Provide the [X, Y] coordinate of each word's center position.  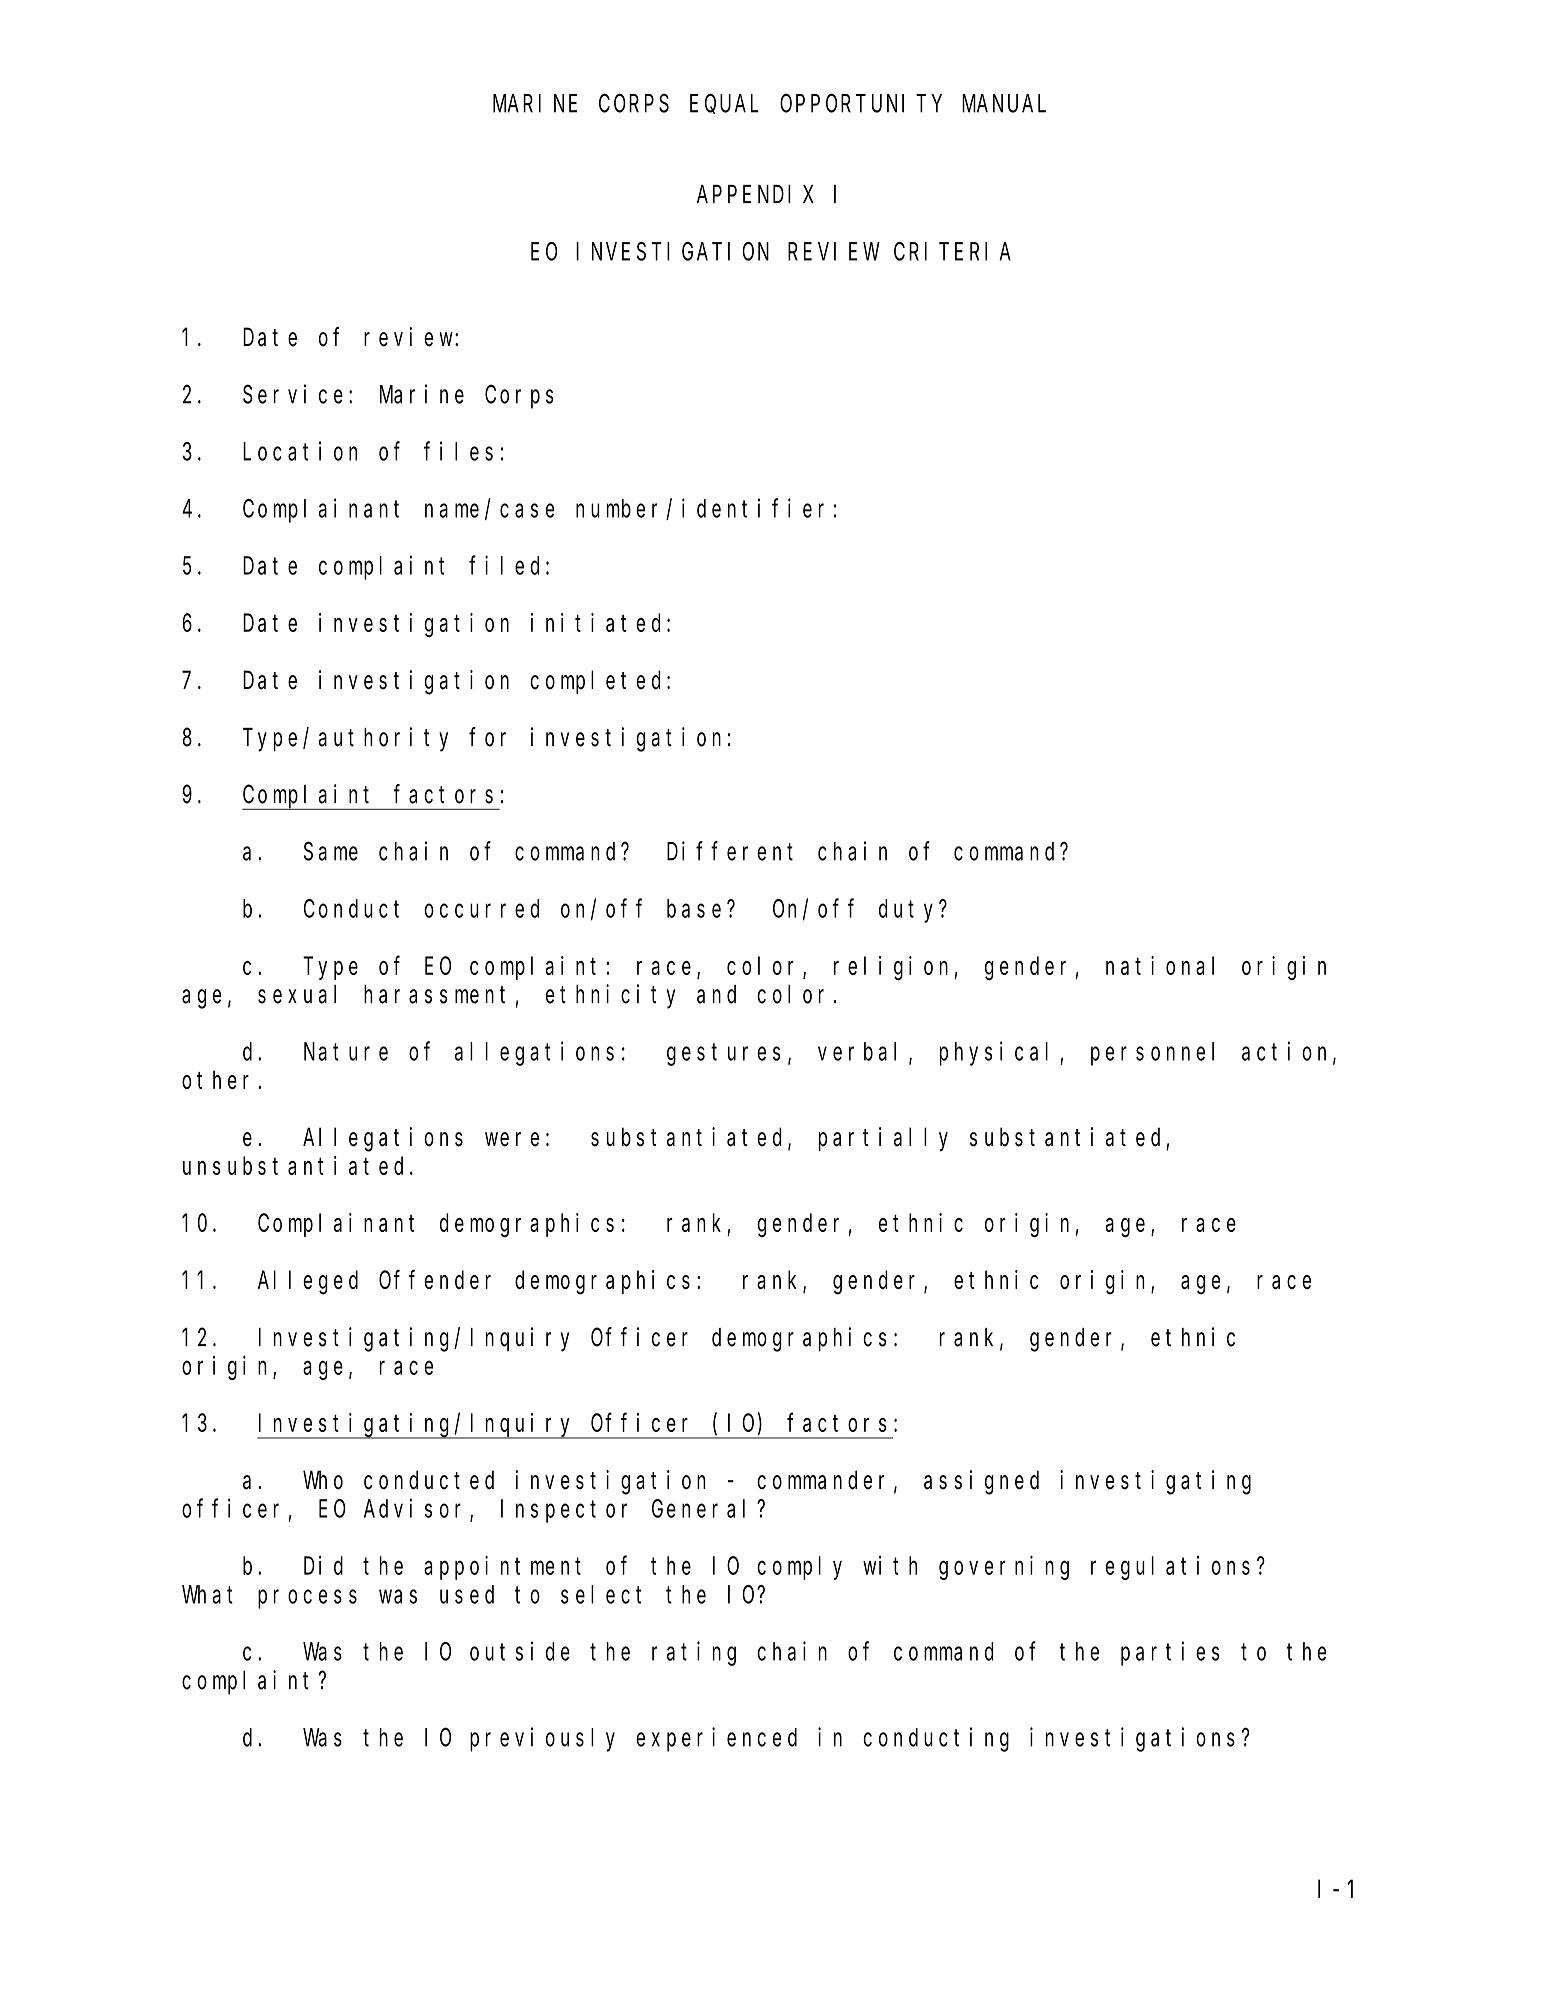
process [307, 1599]
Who [323, 1480]
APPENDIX [755, 195]
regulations [1170, 1568]
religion [891, 968]
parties [1170, 1653]
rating [694, 1653]
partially [883, 1139]
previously [542, 1739]
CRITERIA [952, 252]
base [694, 908]
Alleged [308, 1283]
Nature [346, 1052]
